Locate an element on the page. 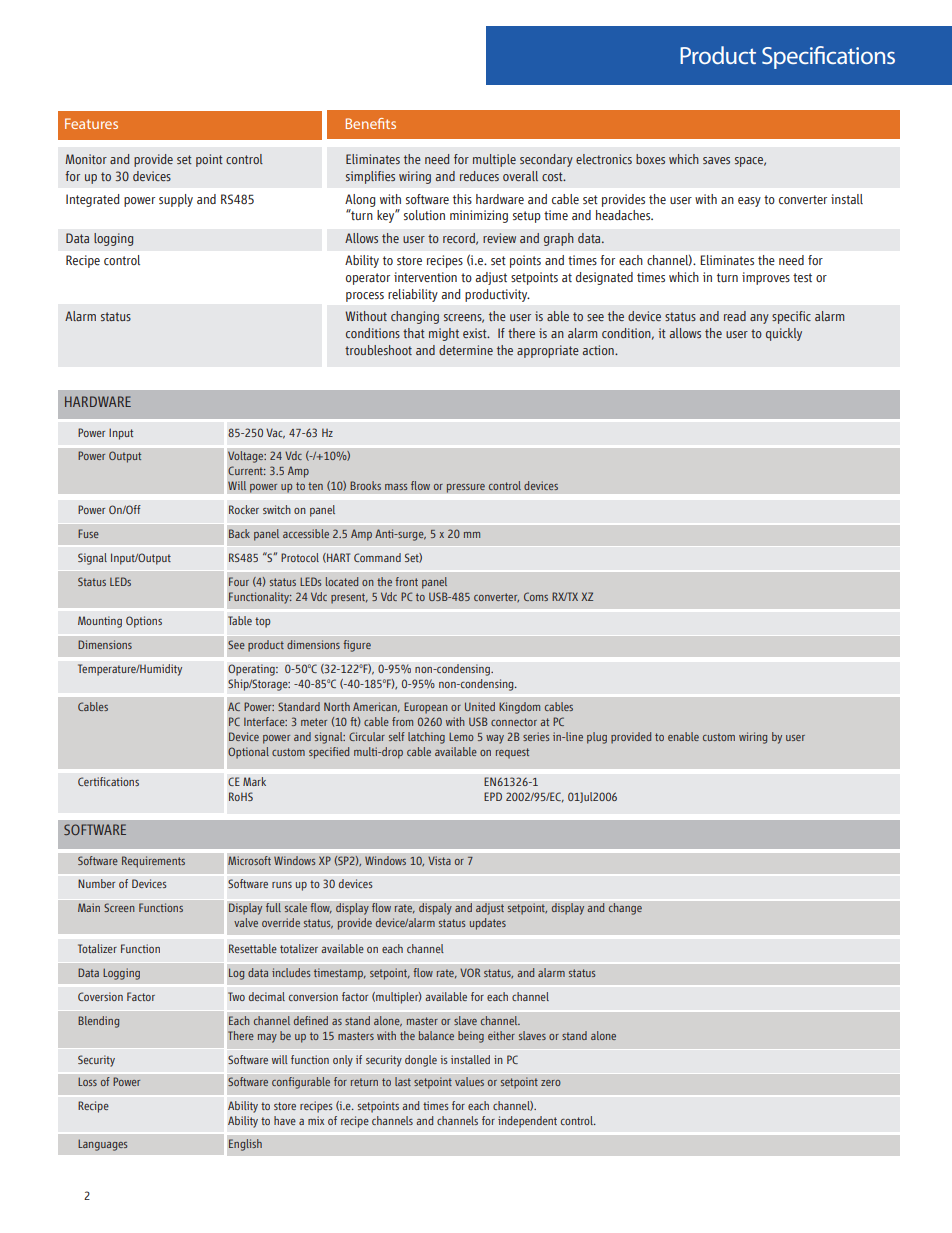 The width and height of the page is (952, 1233). front is located at coordinates (406, 581).
